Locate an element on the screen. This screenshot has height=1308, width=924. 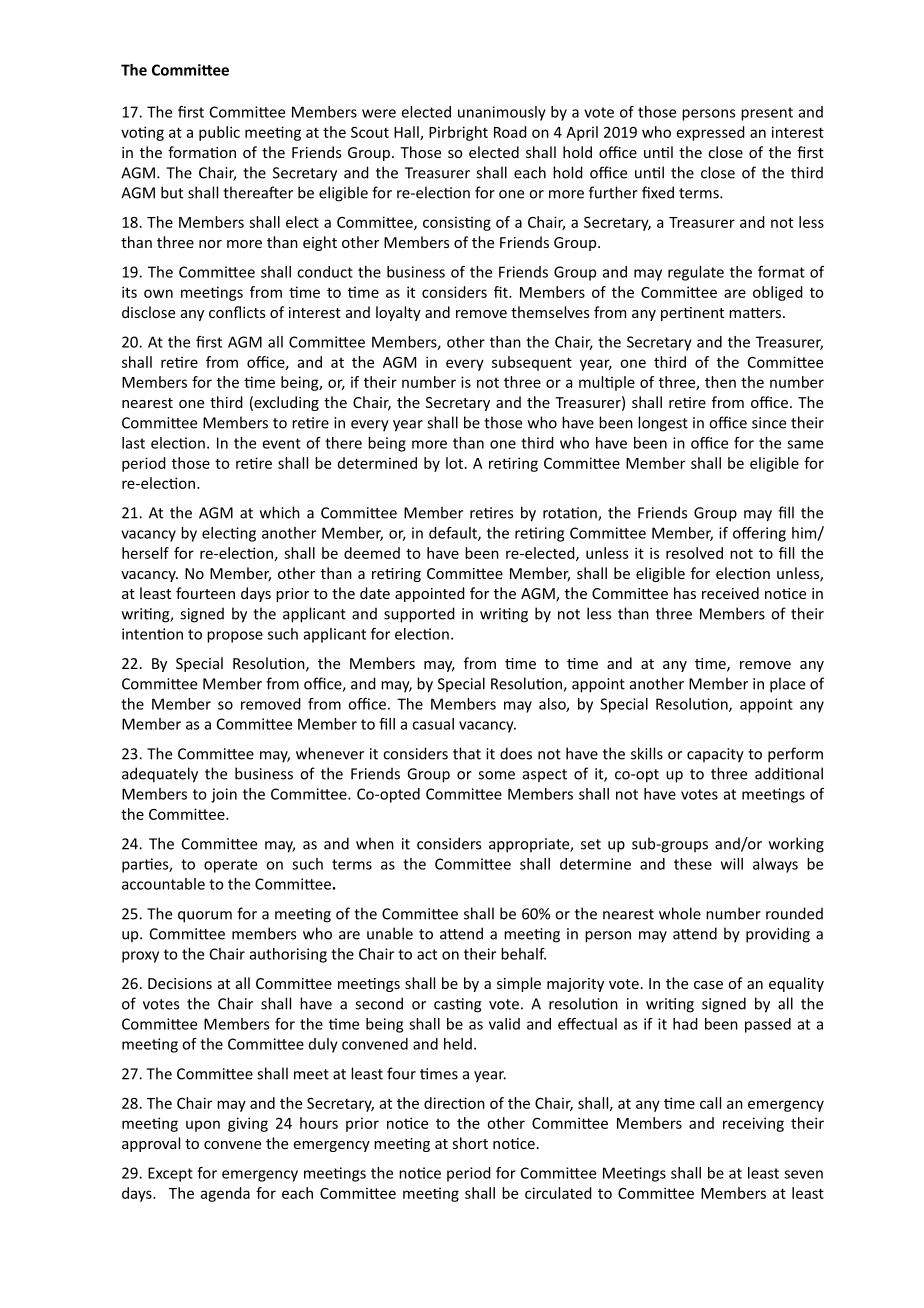
event is located at coordinates (281, 443).
